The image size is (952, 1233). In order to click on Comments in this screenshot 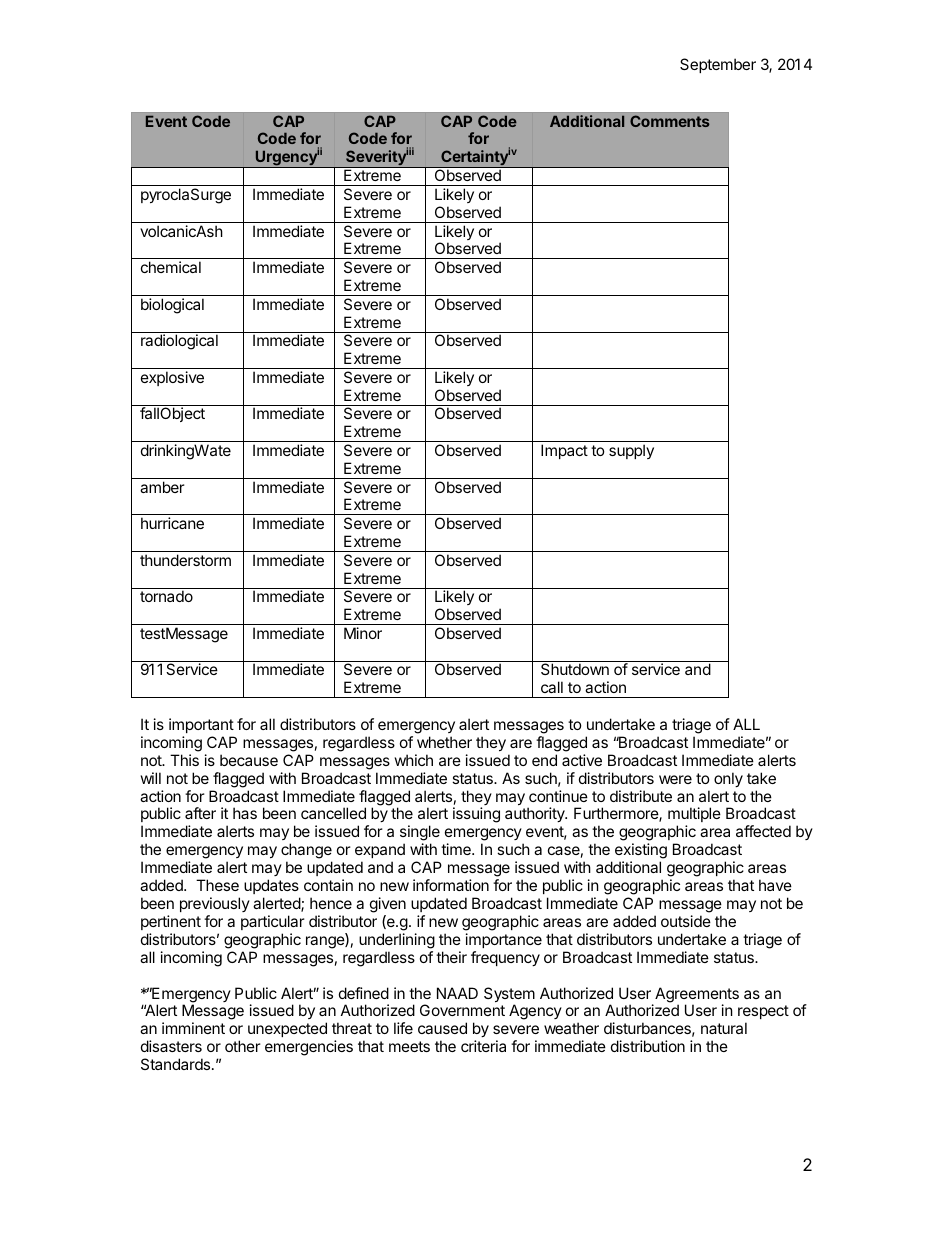, I will do `click(670, 121)`.
